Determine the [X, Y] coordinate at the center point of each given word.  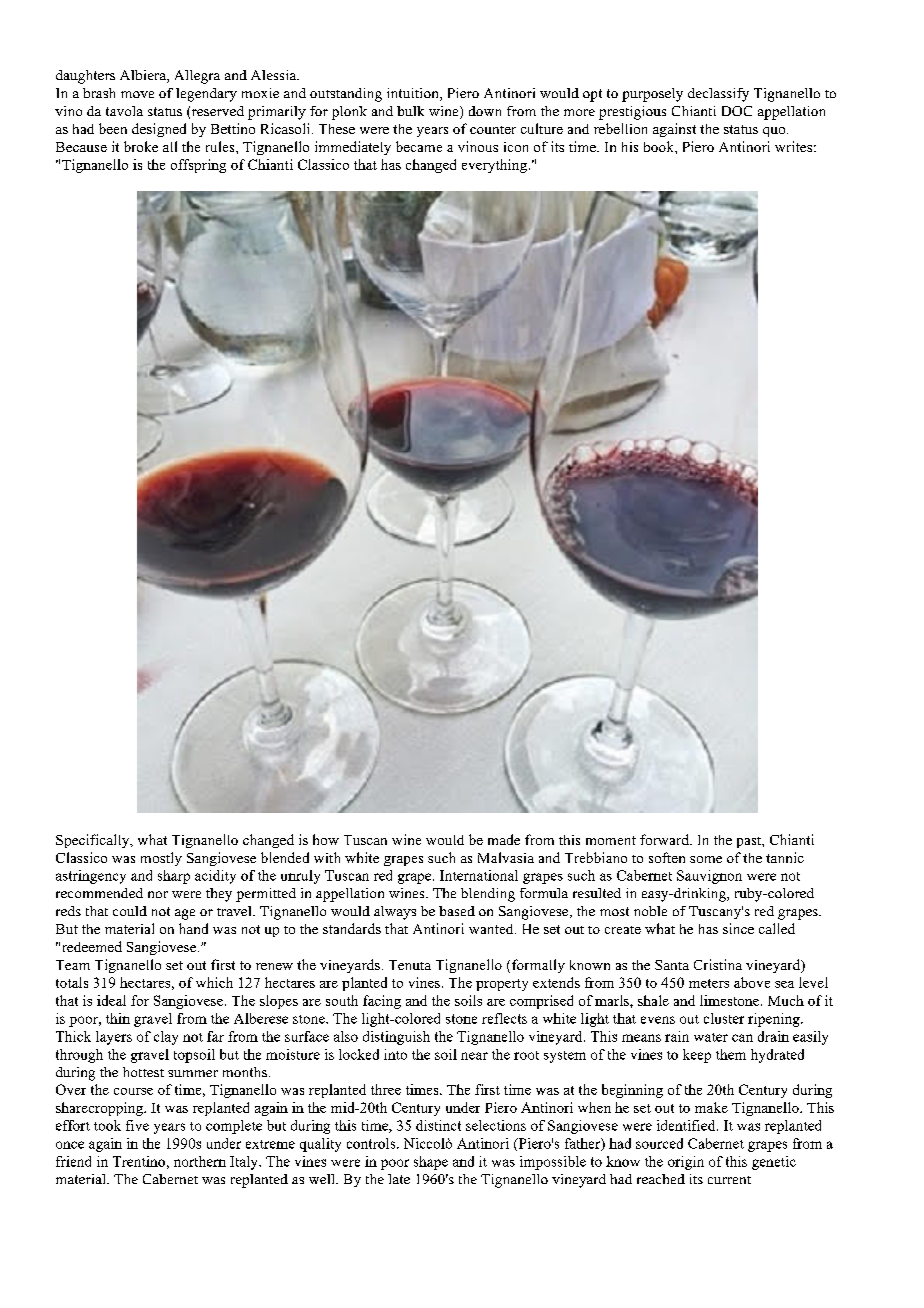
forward [665, 839]
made [504, 839]
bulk [410, 111]
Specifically [94, 841]
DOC [737, 111]
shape [431, 1163]
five [137, 1125]
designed [159, 130]
